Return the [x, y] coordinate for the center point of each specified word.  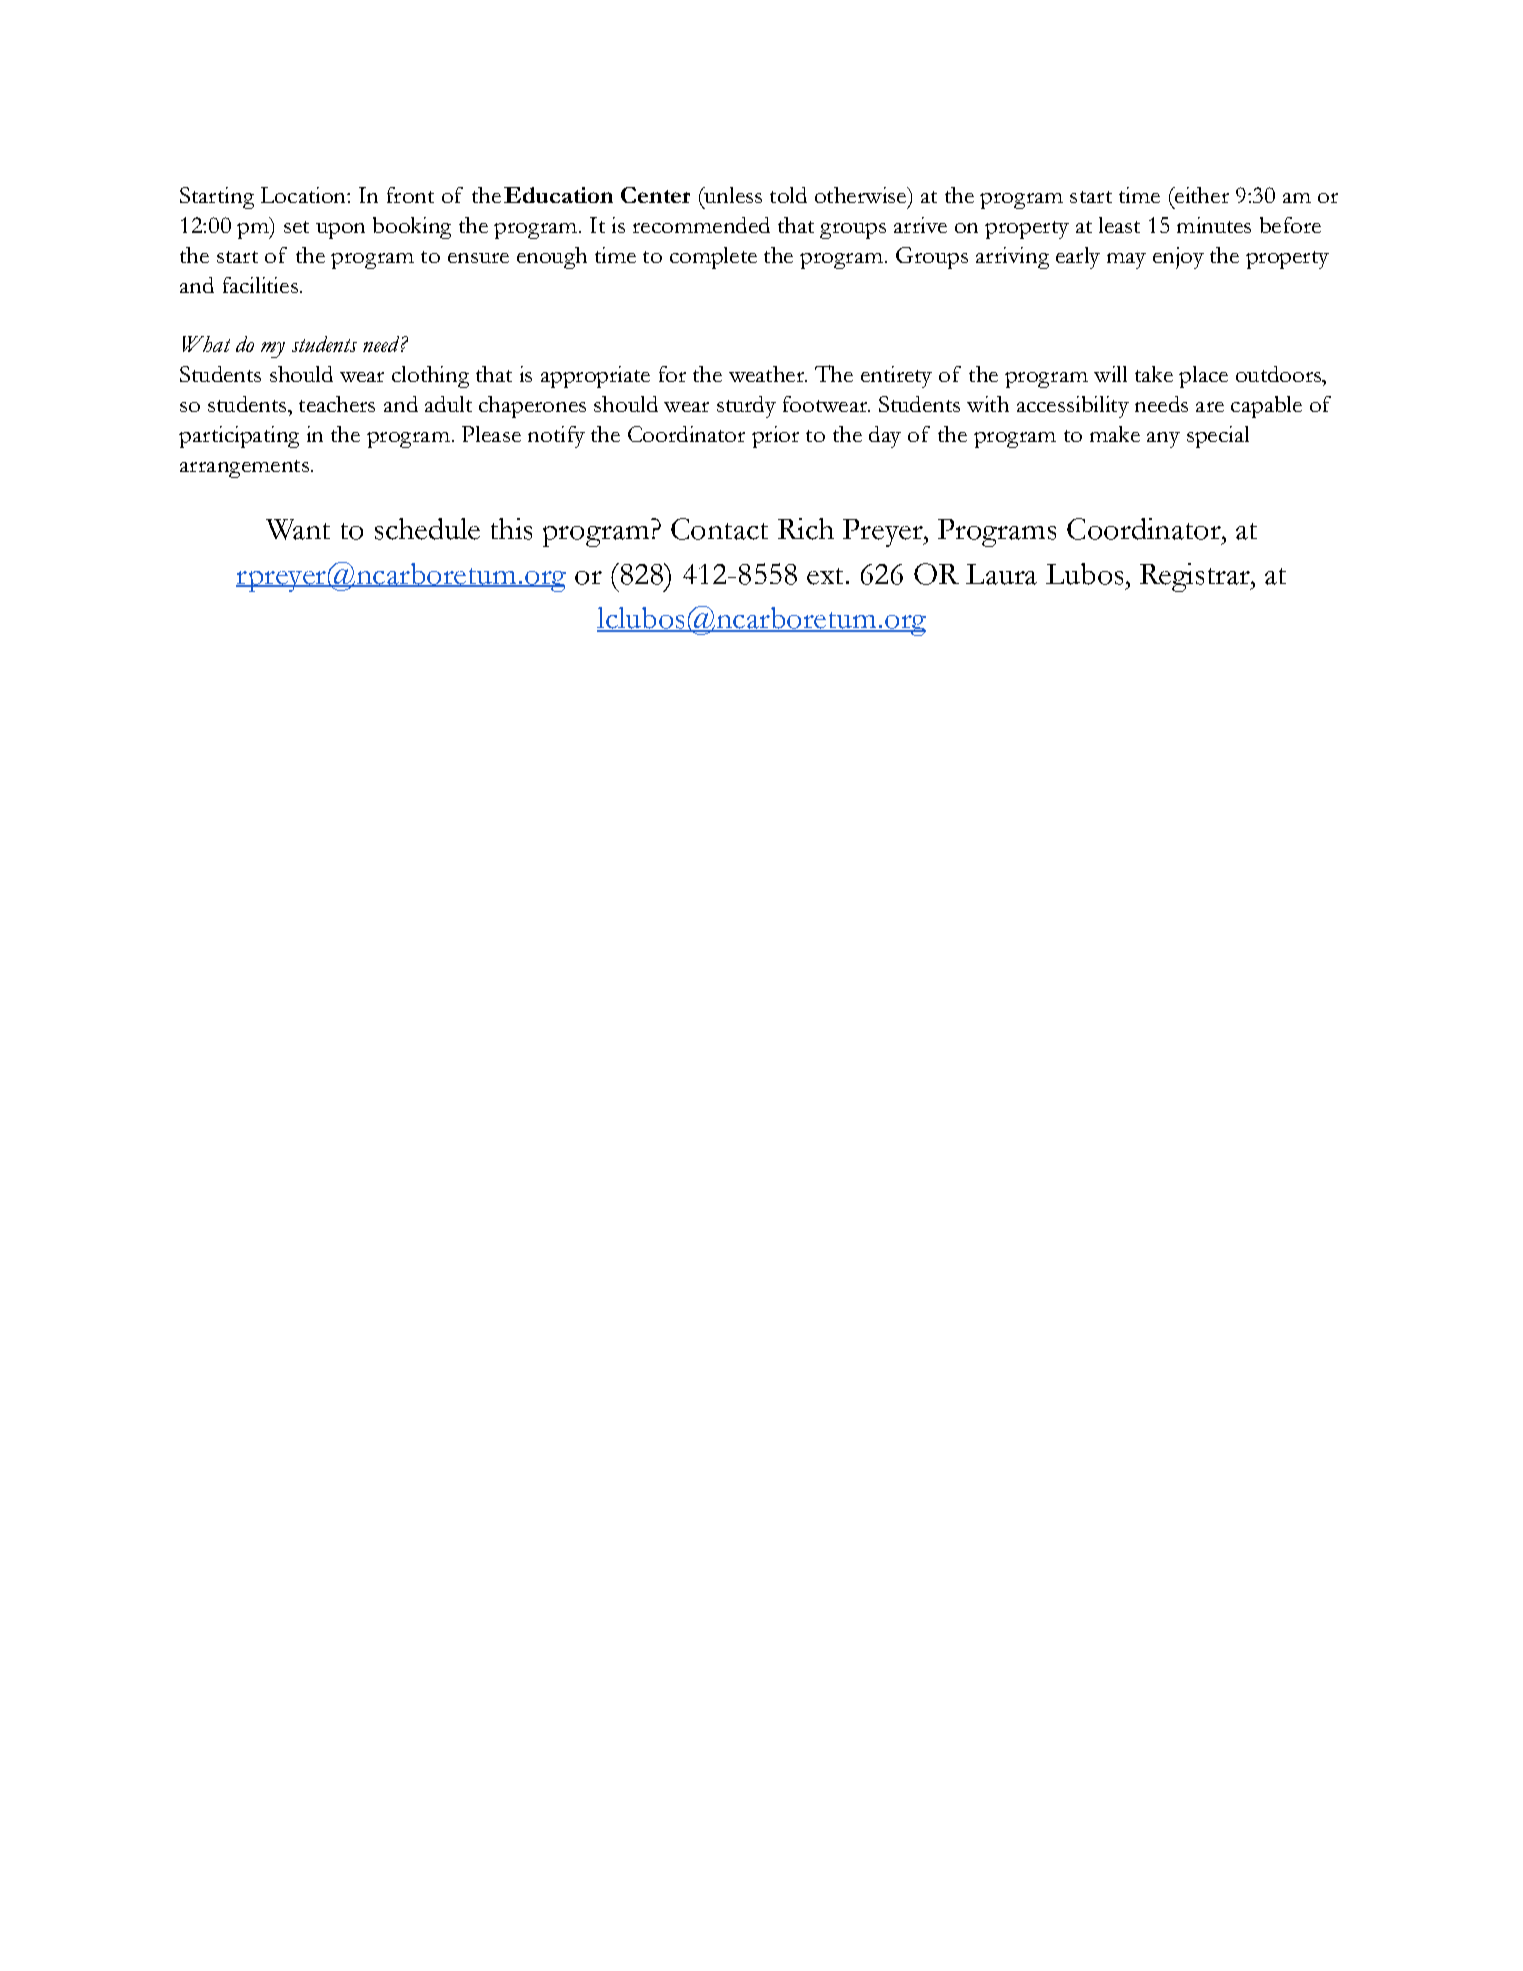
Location [304, 195]
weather [767, 374]
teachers [337, 404]
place [1203, 377]
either [1201, 195]
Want [298, 529]
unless [732, 195]
